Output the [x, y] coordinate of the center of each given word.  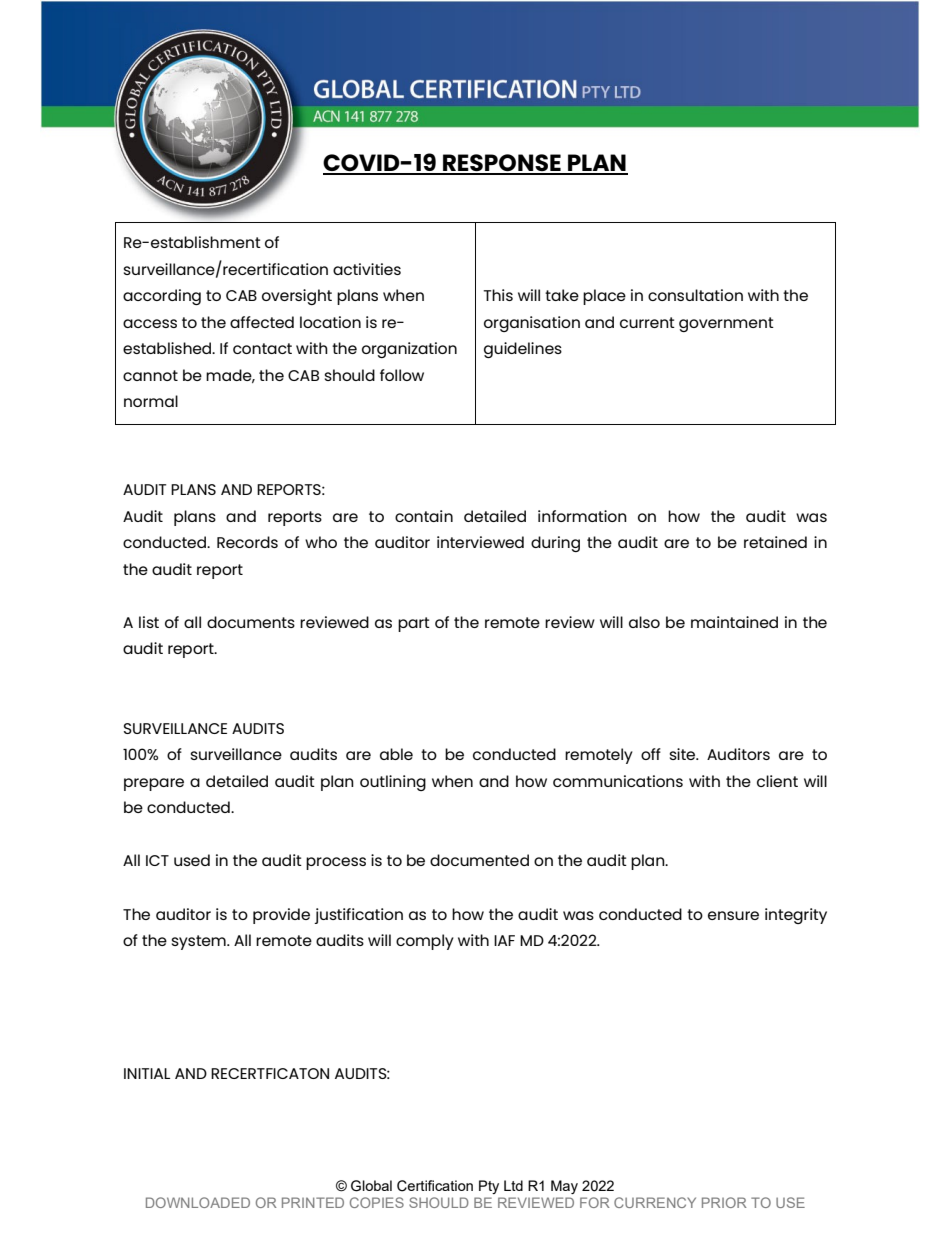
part [414, 624]
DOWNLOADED [198, 1202]
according [162, 297]
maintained [734, 622]
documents [251, 622]
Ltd [513, 1185]
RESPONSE [502, 164]
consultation [695, 295]
